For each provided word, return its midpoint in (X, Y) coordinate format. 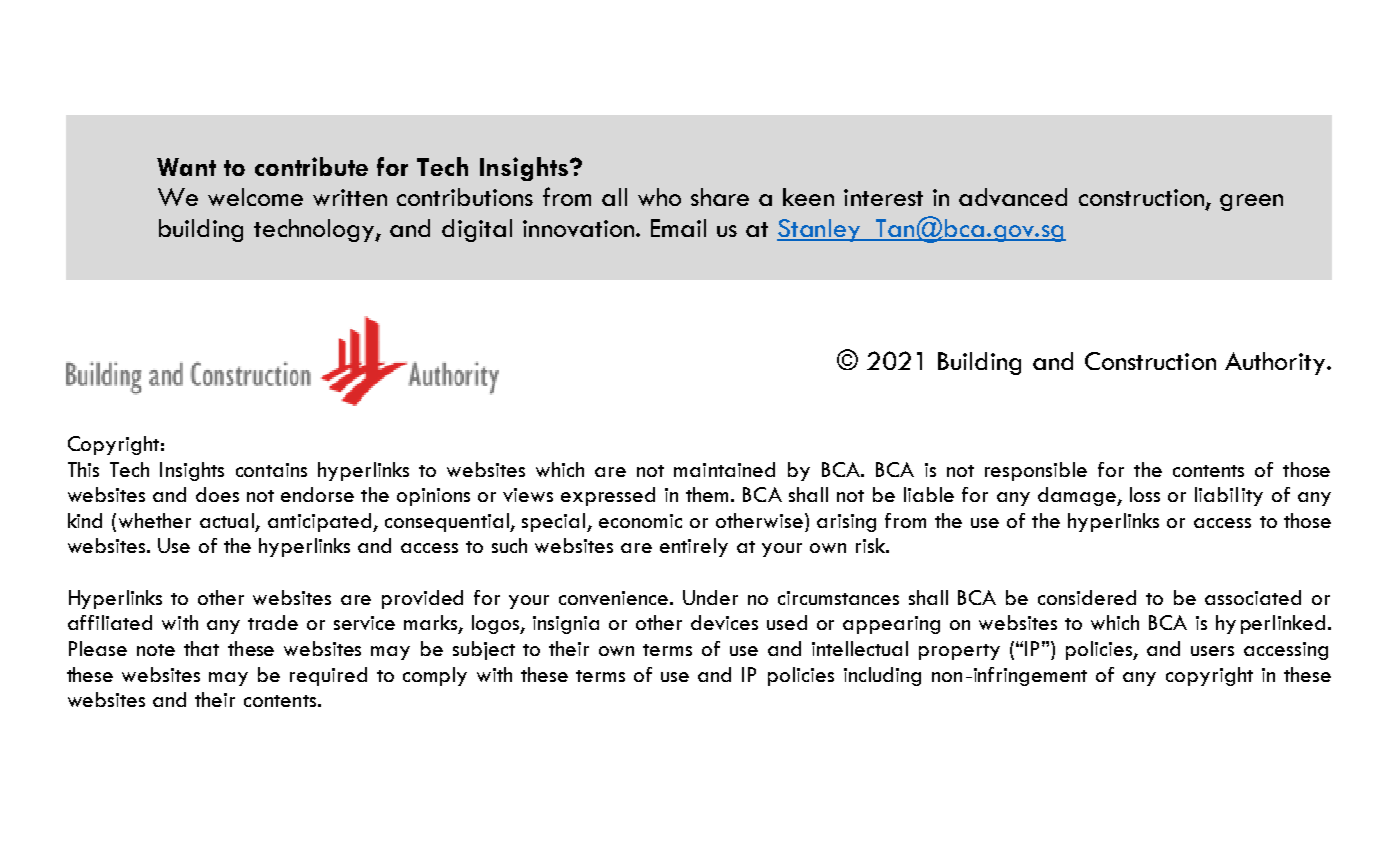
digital (477, 230)
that (201, 648)
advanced (1013, 197)
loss (1145, 494)
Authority (1275, 363)
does (217, 494)
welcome (255, 197)
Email (678, 228)
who (659, 197)
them (707, 494)
